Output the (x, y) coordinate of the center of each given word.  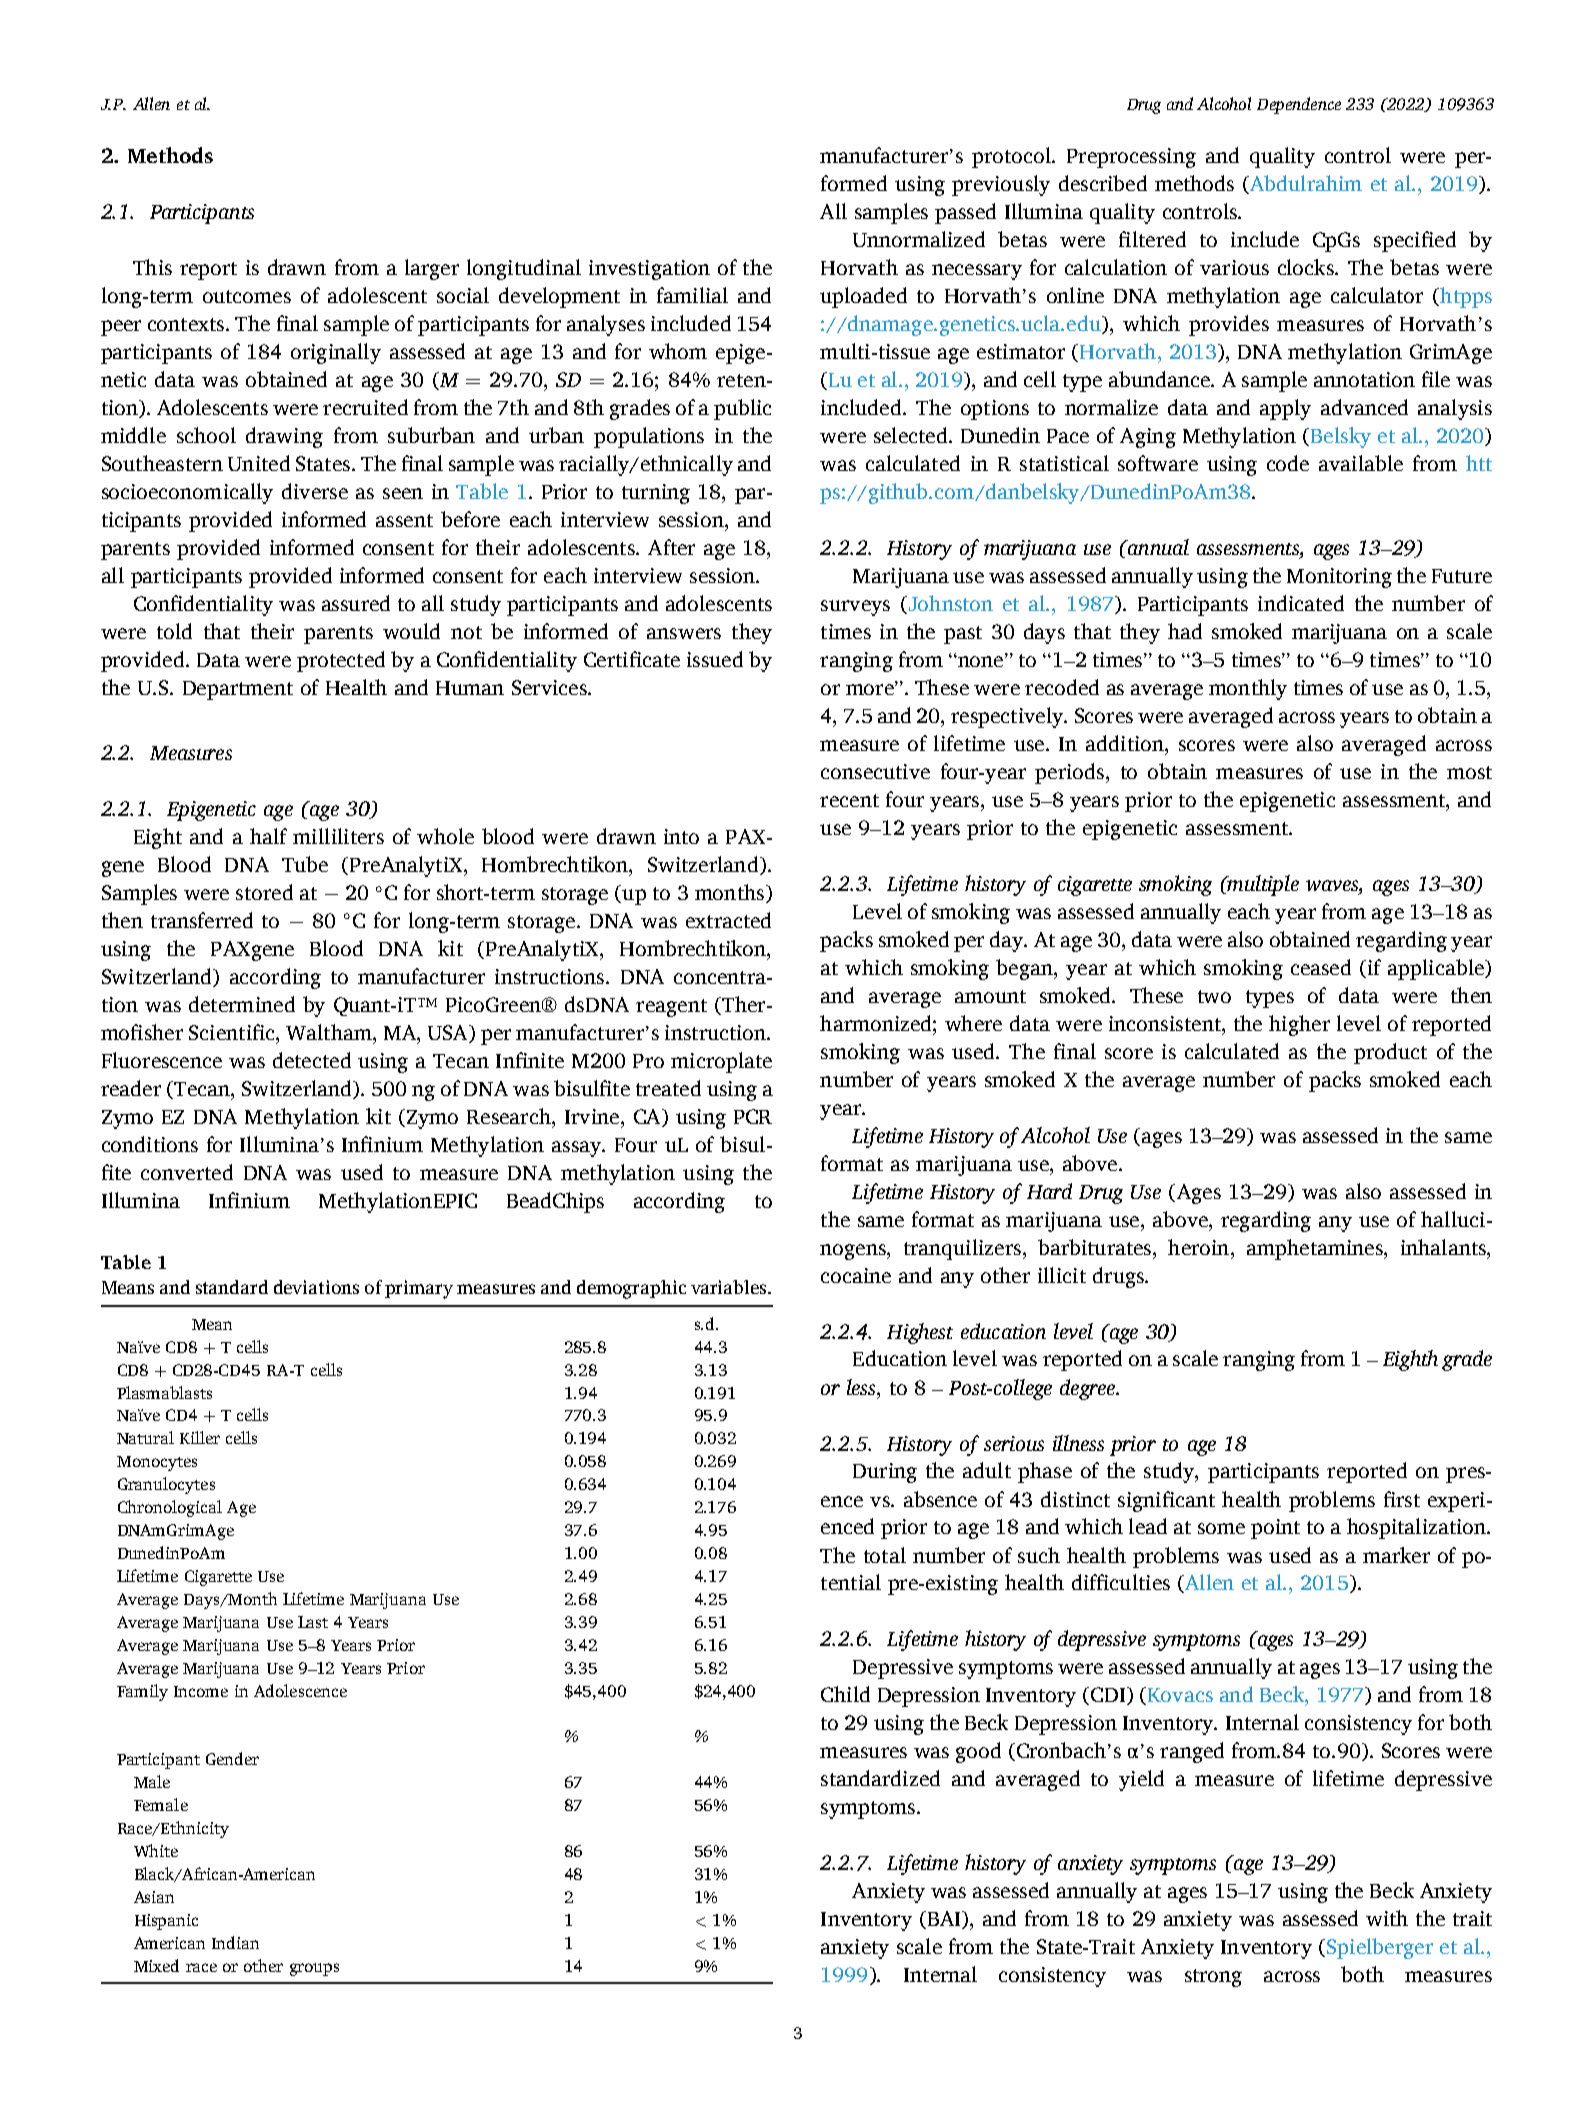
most (1469, 772)
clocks (1307, 267)
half (268, 836)
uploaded (863, 297)
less (862, 1387)
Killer (200, 1437)
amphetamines (1316, 1249)
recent (849, 800)
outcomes (247, 296)
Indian (235, 1942)
